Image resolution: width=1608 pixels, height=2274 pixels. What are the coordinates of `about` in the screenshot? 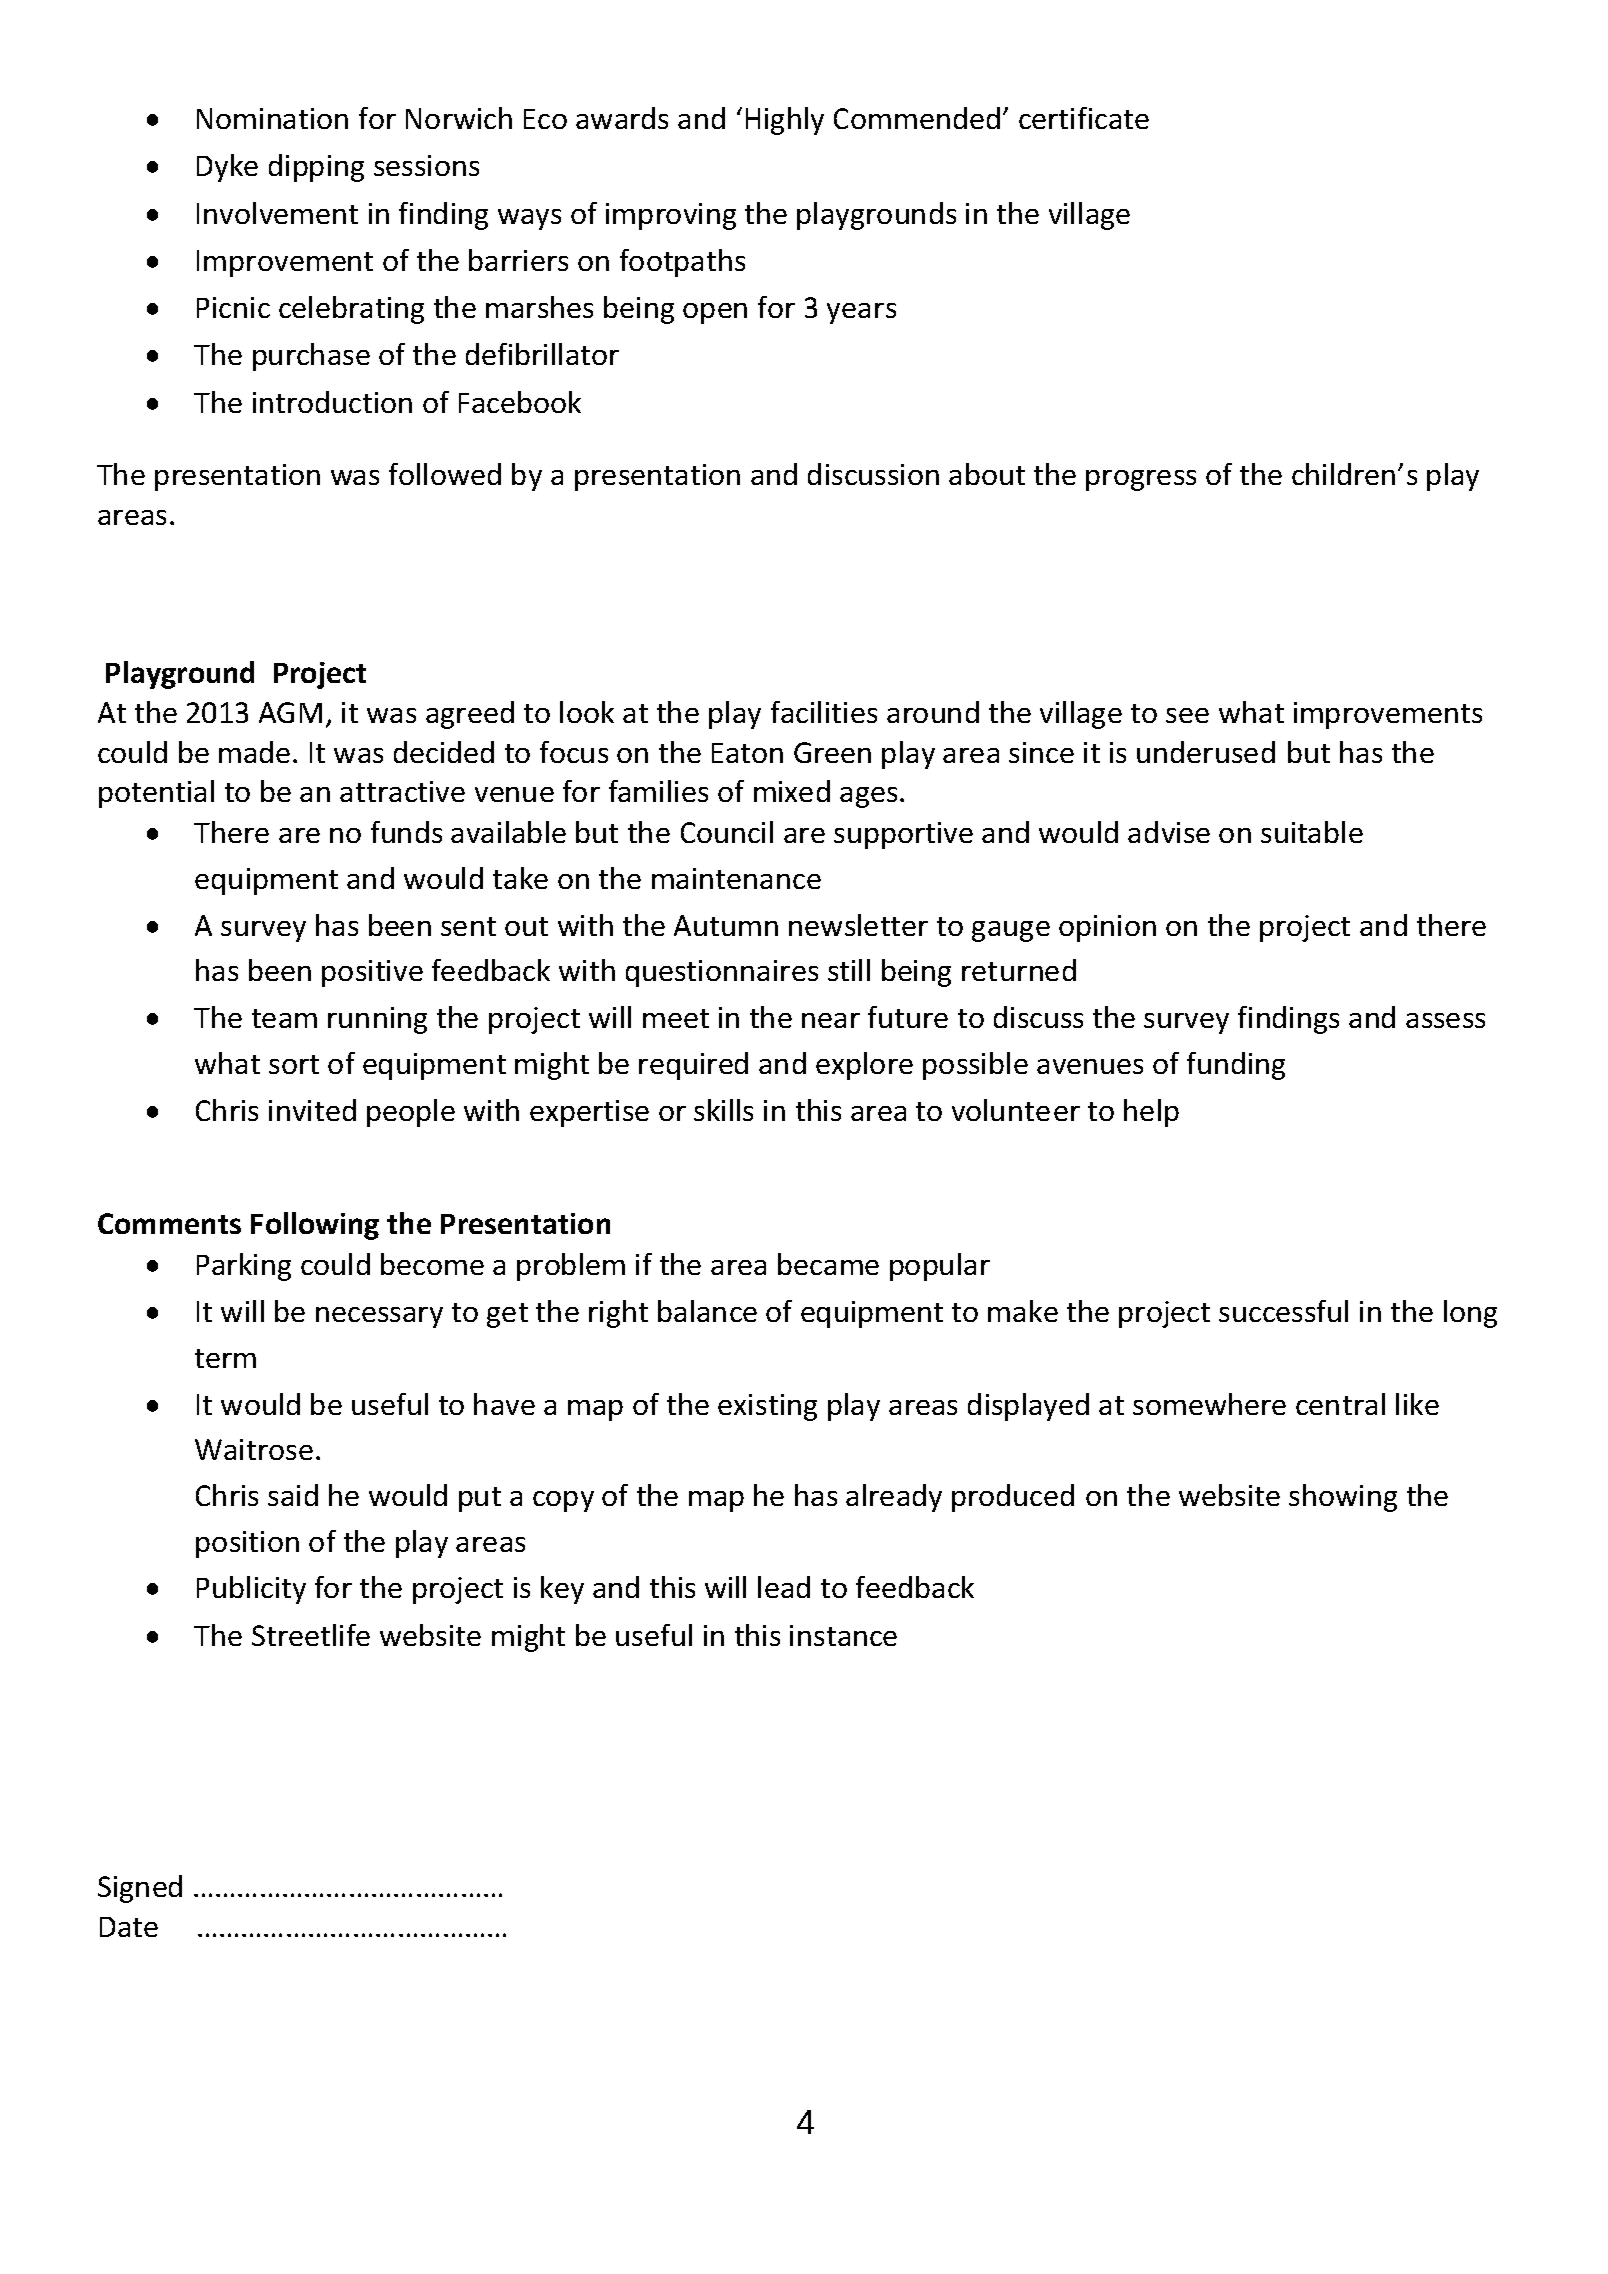 It's located at (987, 474).
